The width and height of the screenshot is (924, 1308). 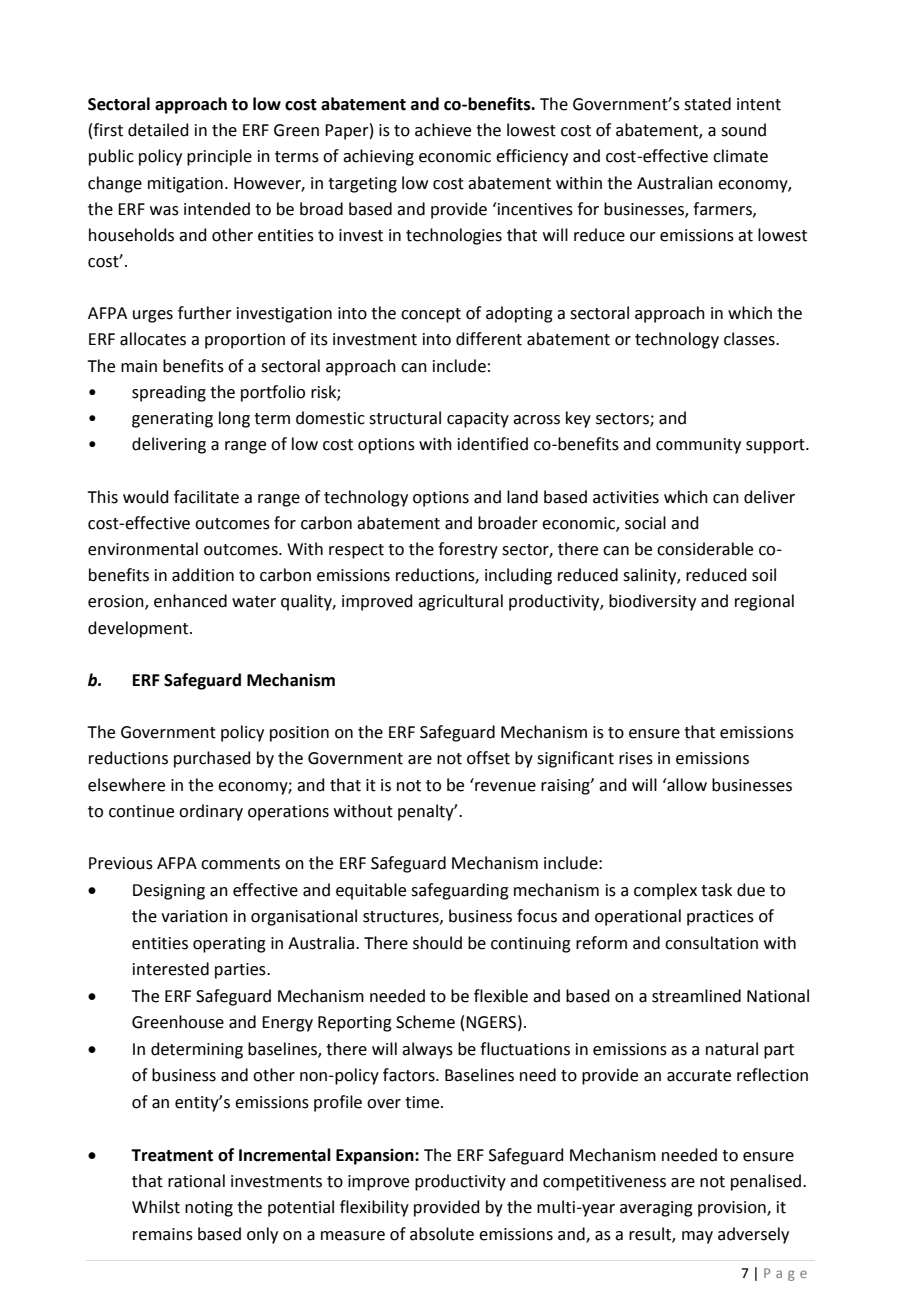 I want to click on addition, so click(x=203, y=575).
